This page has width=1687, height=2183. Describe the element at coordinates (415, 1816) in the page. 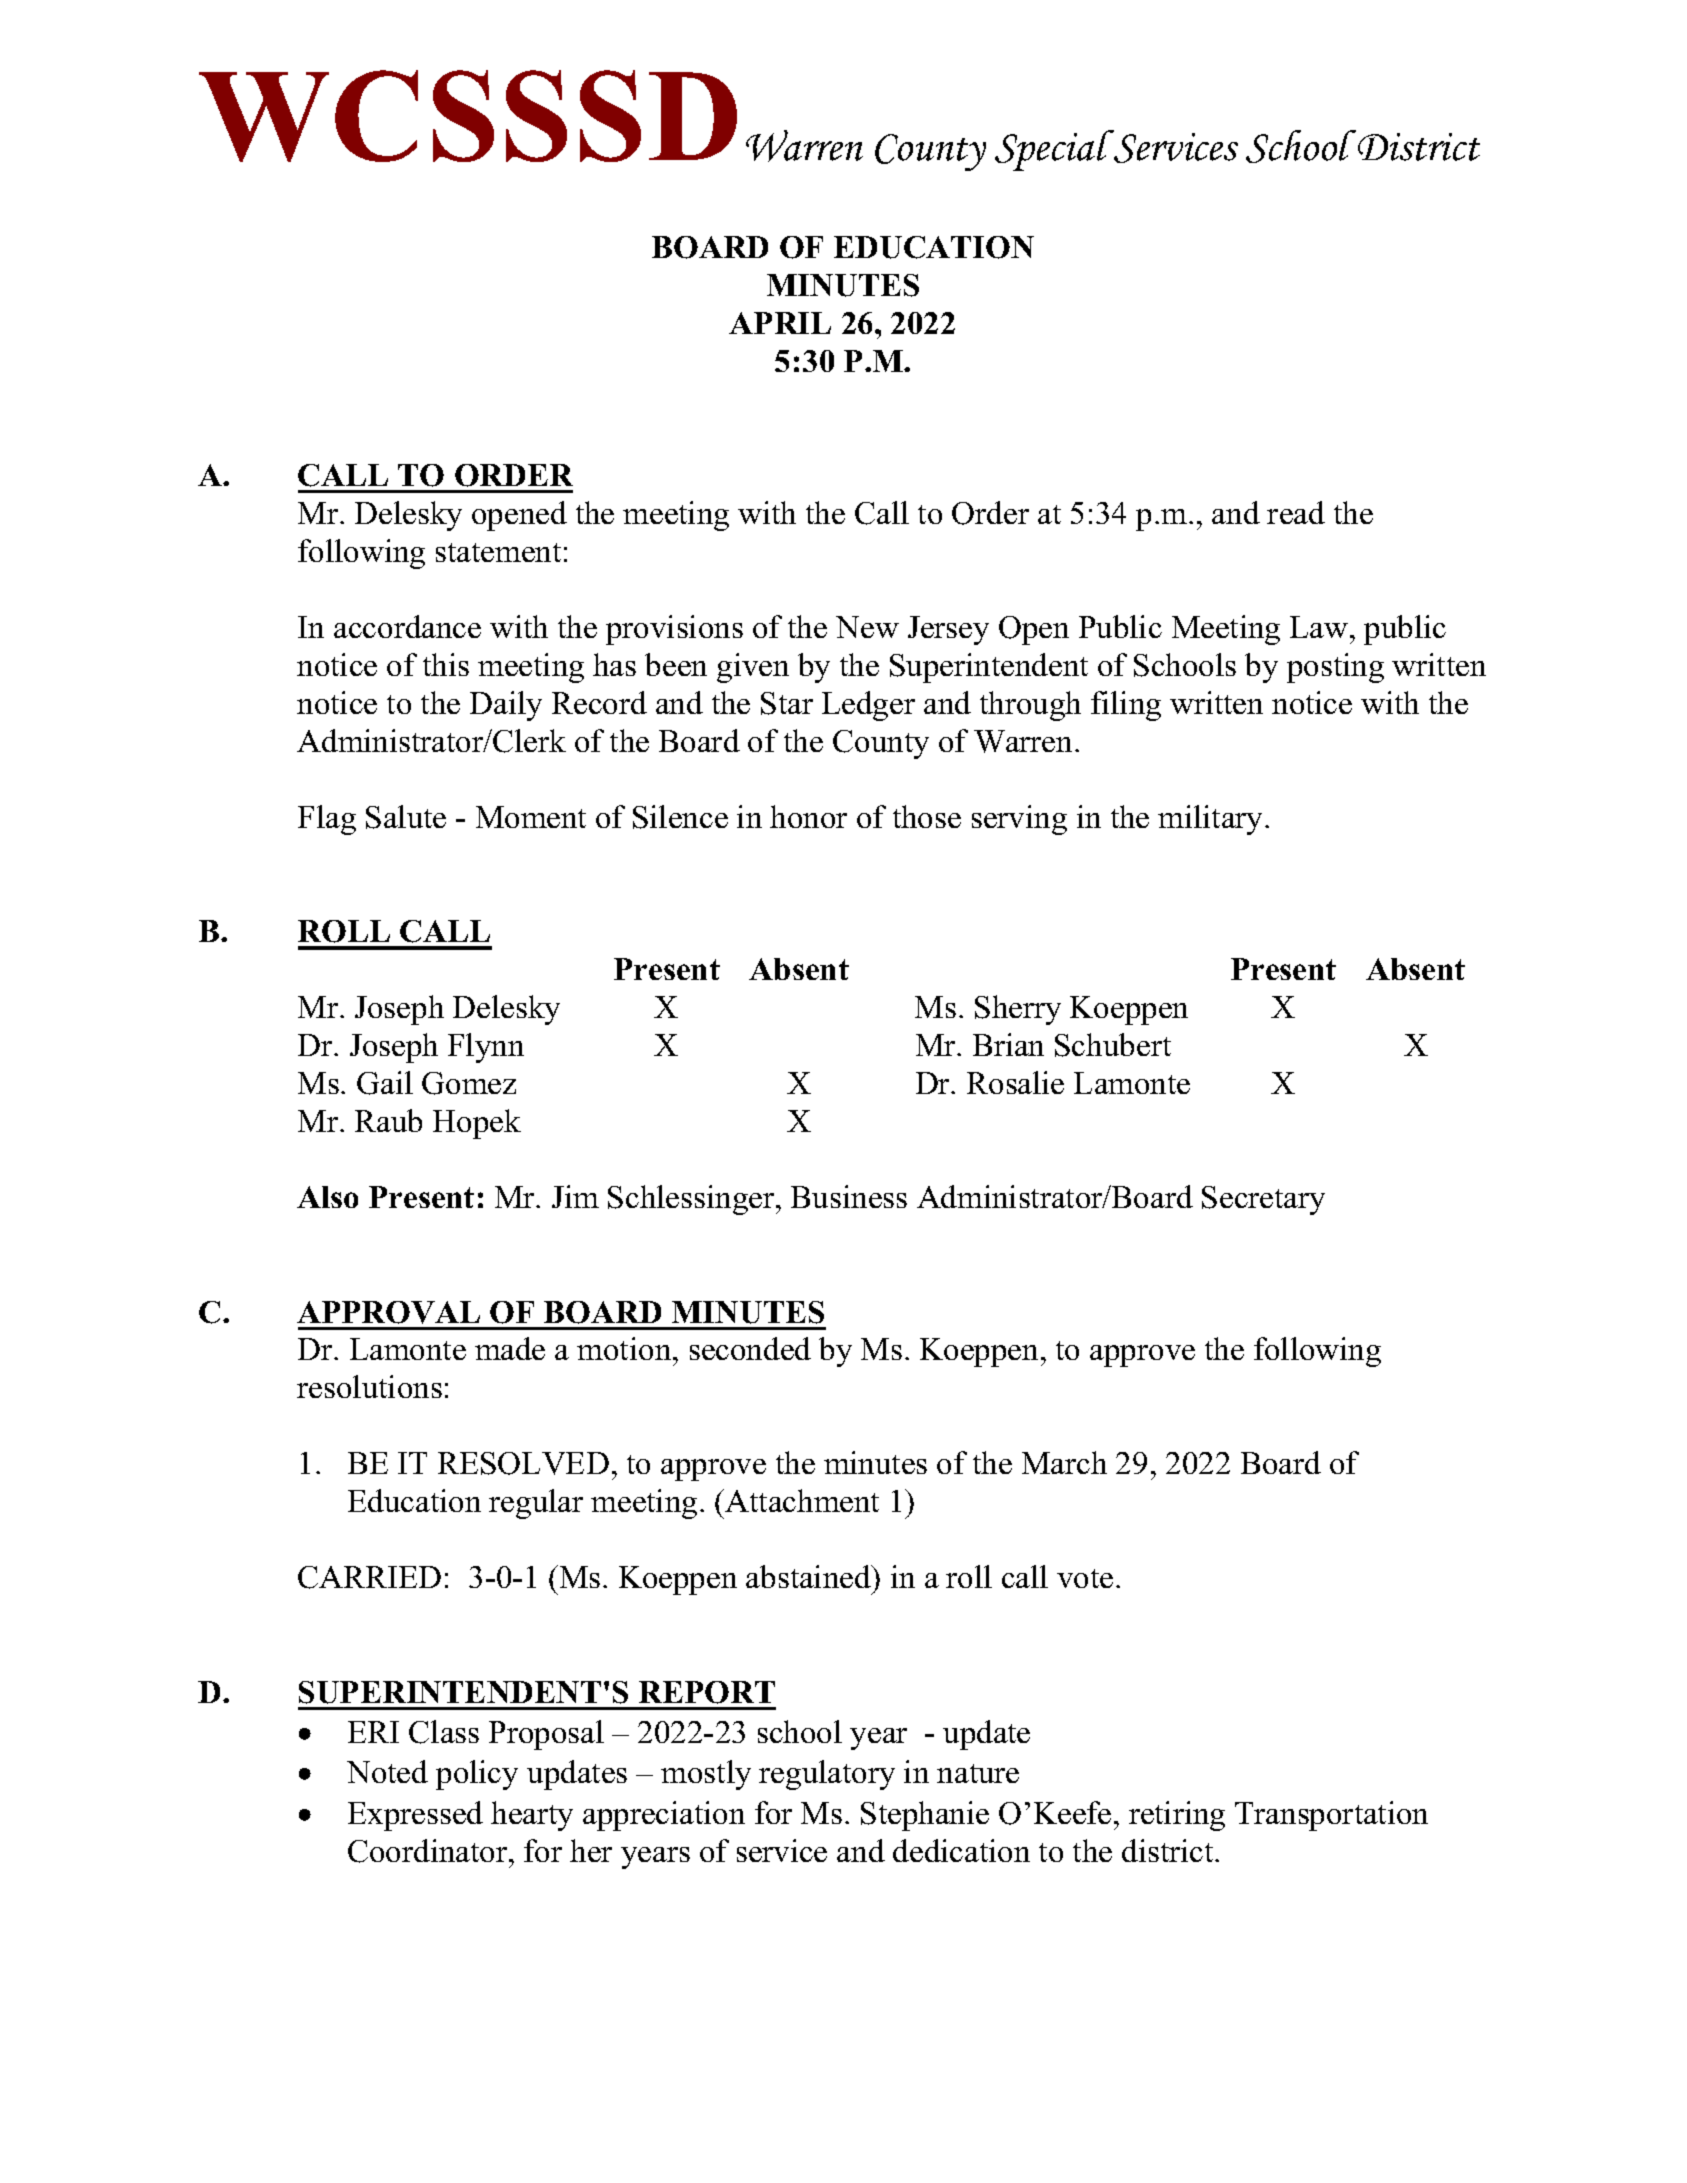

I see `Expressed` at that location.
